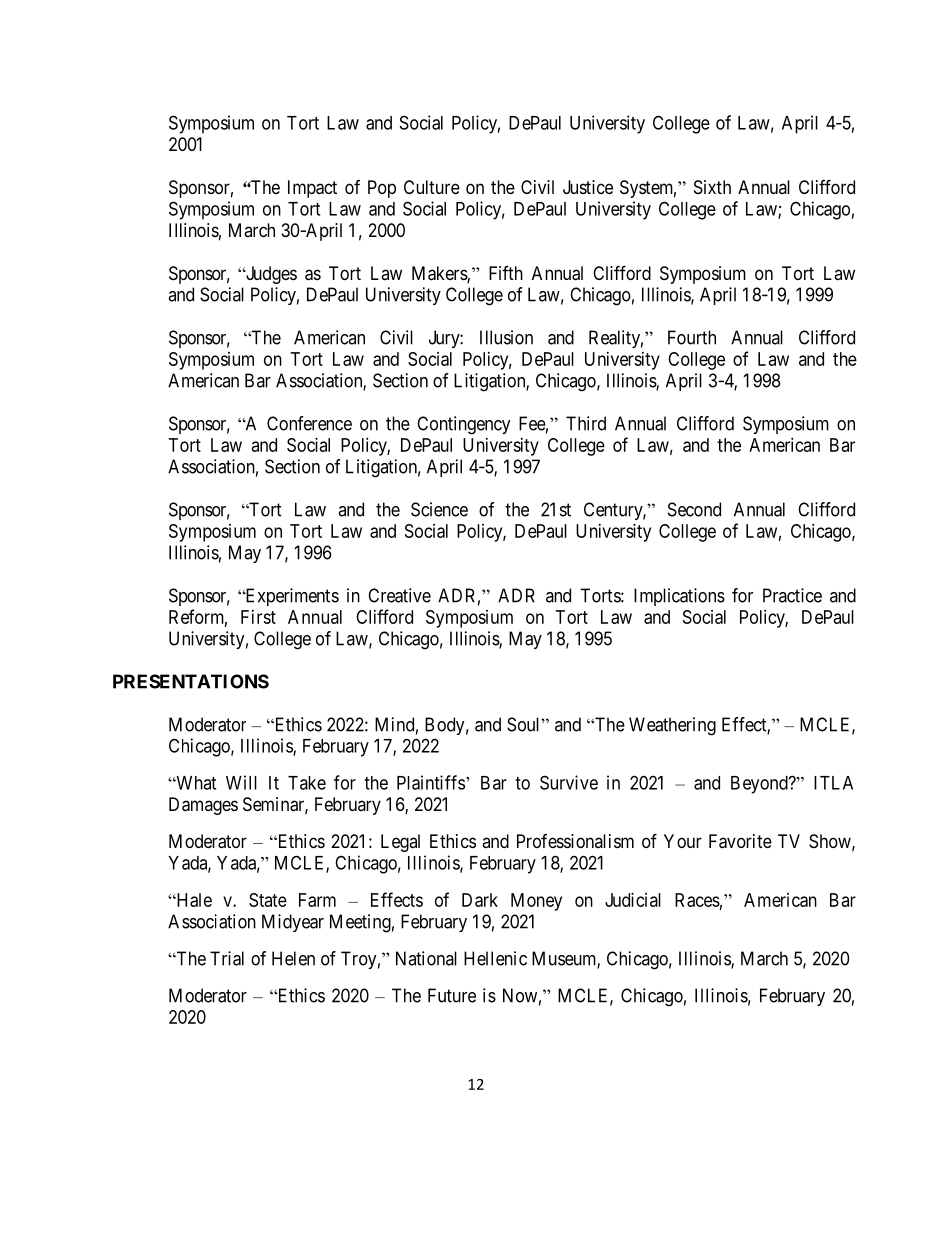 The height and width of the screenshot is (1233, 952). What do you see at coordinates (312, 189) in the screenshot?
I see `Impact` at bounding box center [312, 189].
